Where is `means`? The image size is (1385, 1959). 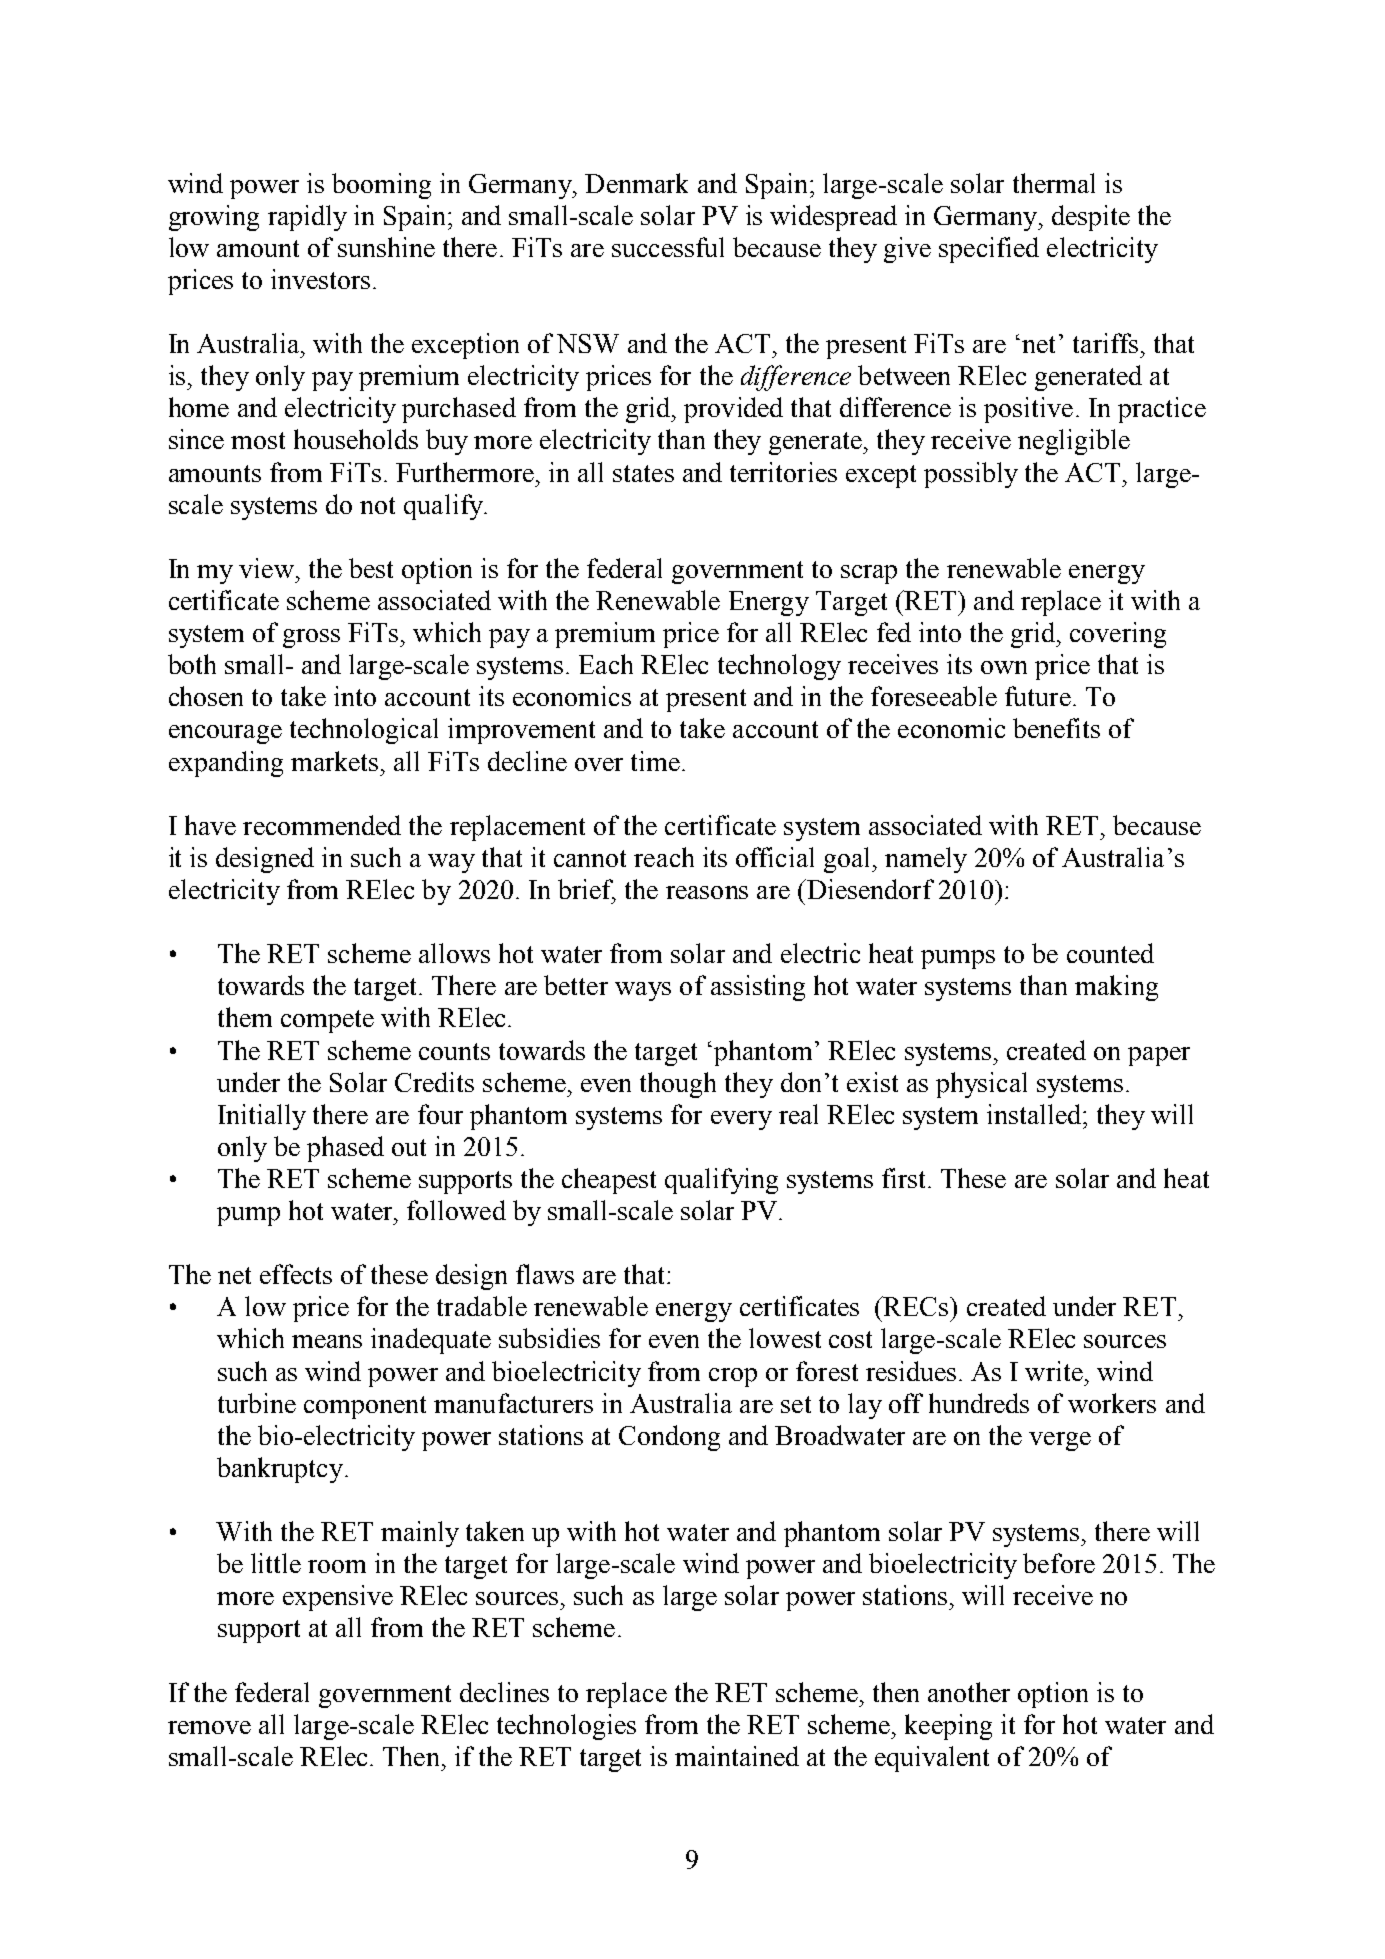
means is located at coordinates (327, 1341).
